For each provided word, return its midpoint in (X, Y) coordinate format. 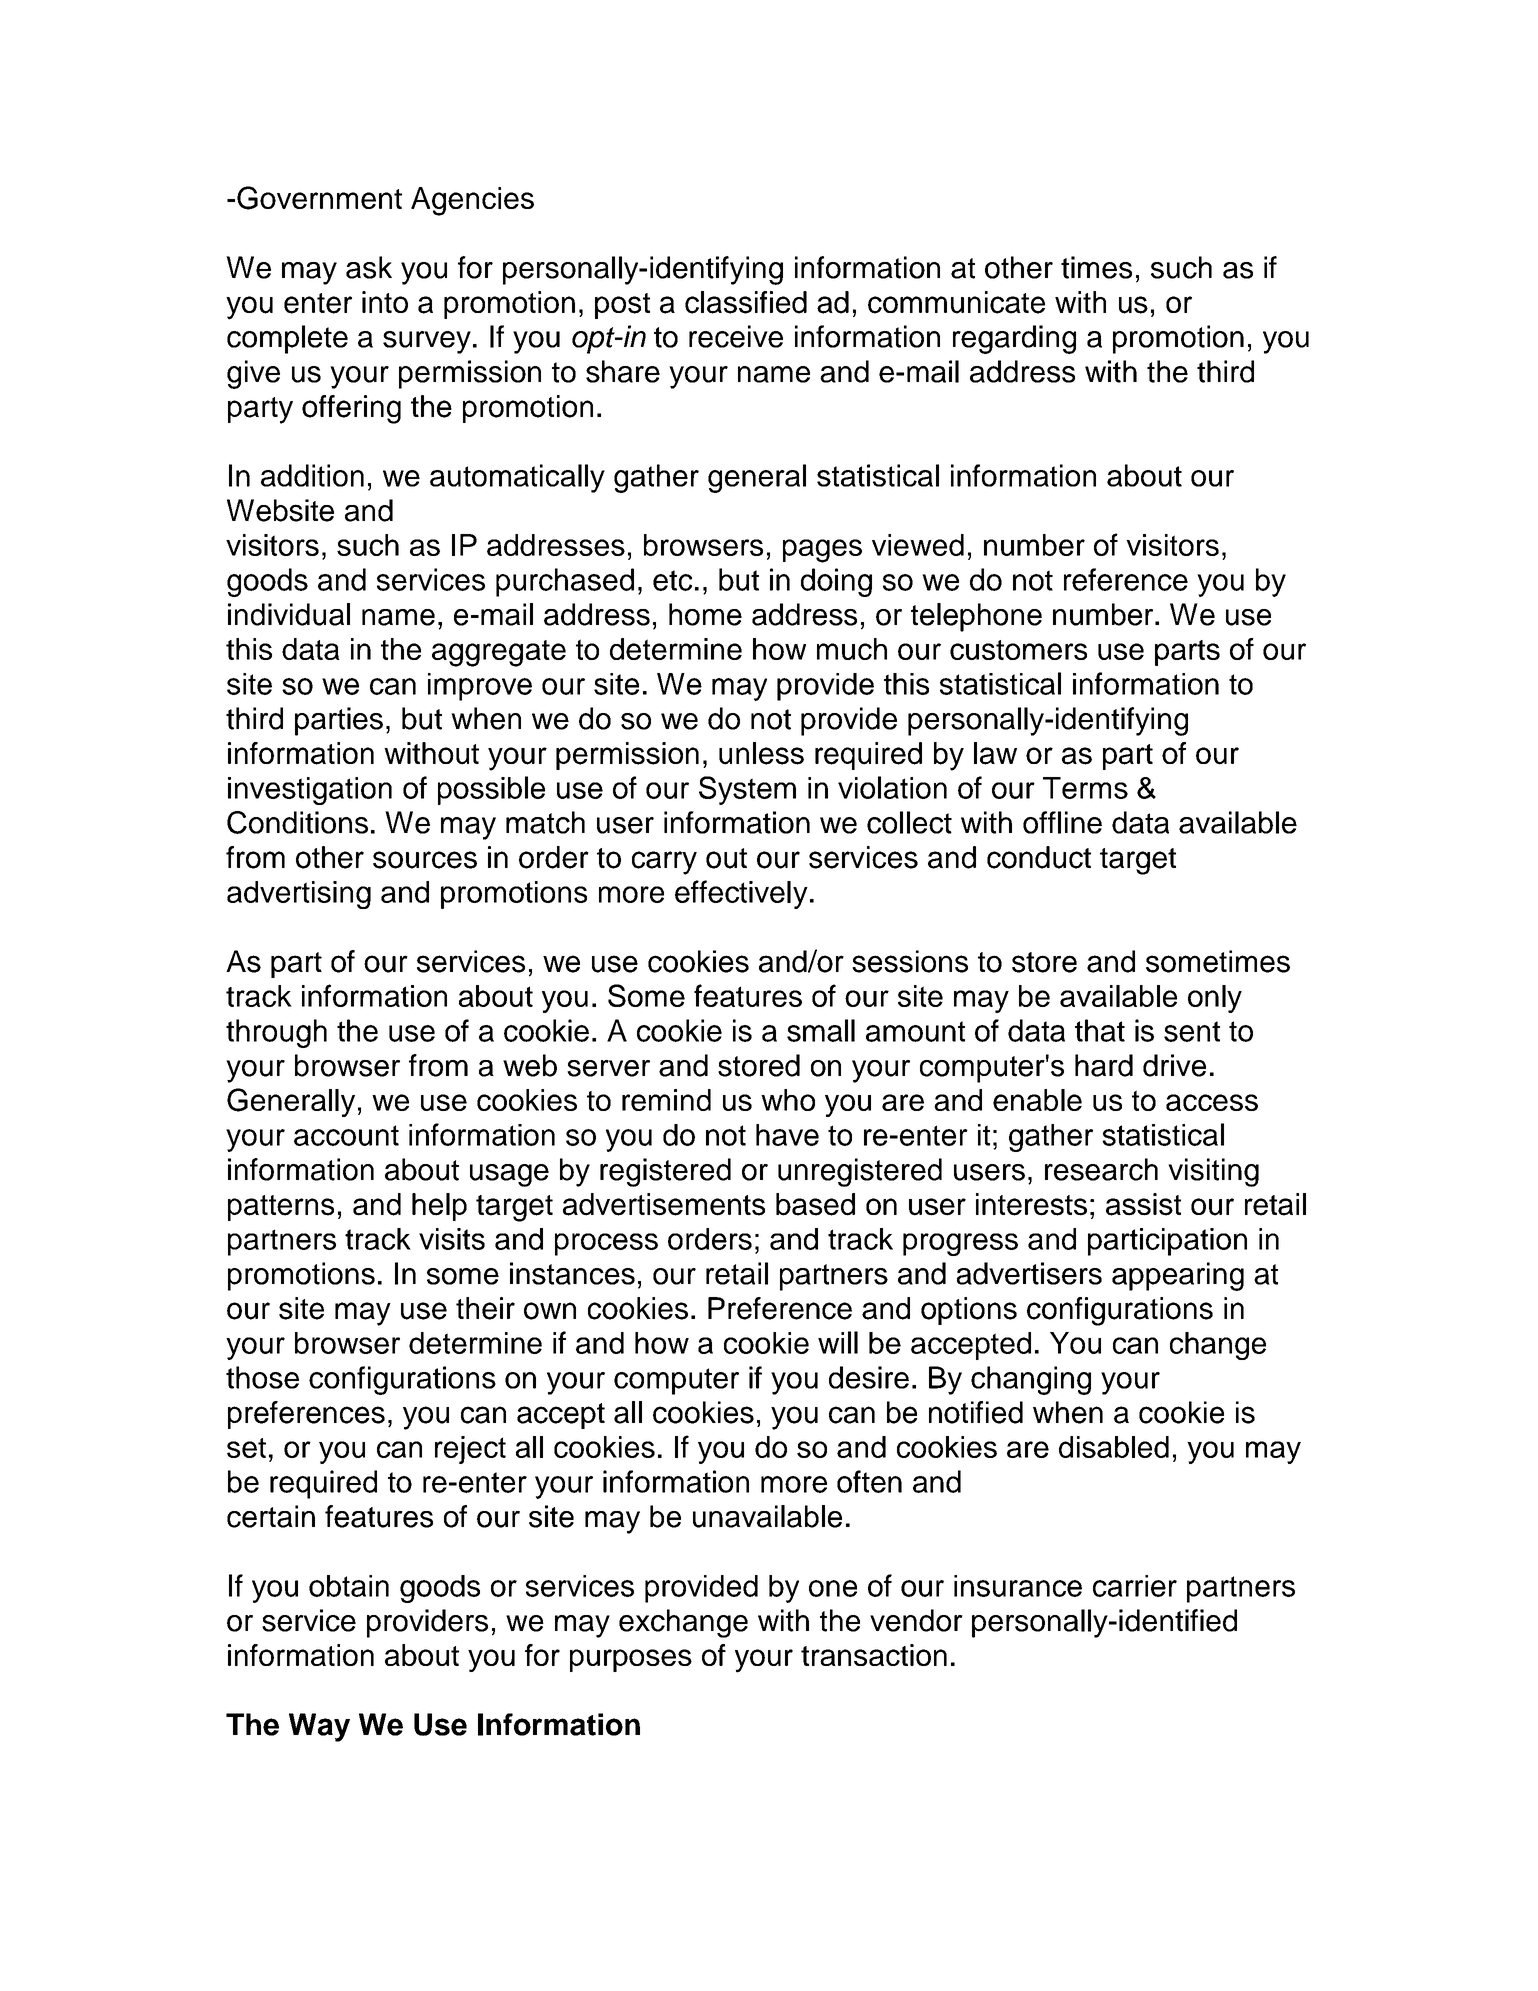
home (705, 614)
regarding (1014, 339)
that (1100, 1030)
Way (319, 1727)
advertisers (1029, 1273)
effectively (741, 894)
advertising (299, 895)
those (262, 1377)
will (838, 1342)
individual (289, 614)
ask (369, 267)
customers (1018, 650)
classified (746, 302)
